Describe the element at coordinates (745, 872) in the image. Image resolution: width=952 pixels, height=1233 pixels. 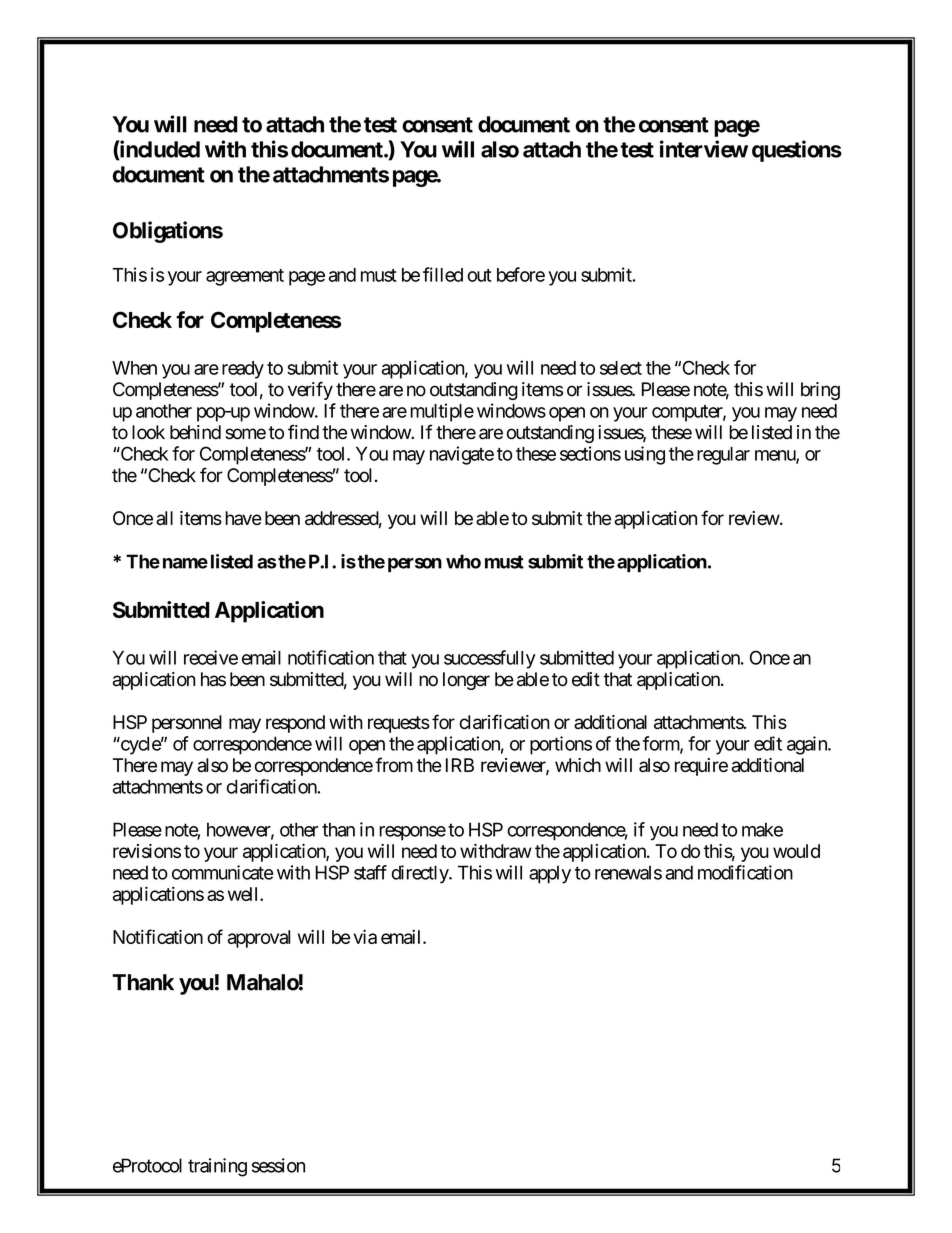
I see `modification` at that location.
